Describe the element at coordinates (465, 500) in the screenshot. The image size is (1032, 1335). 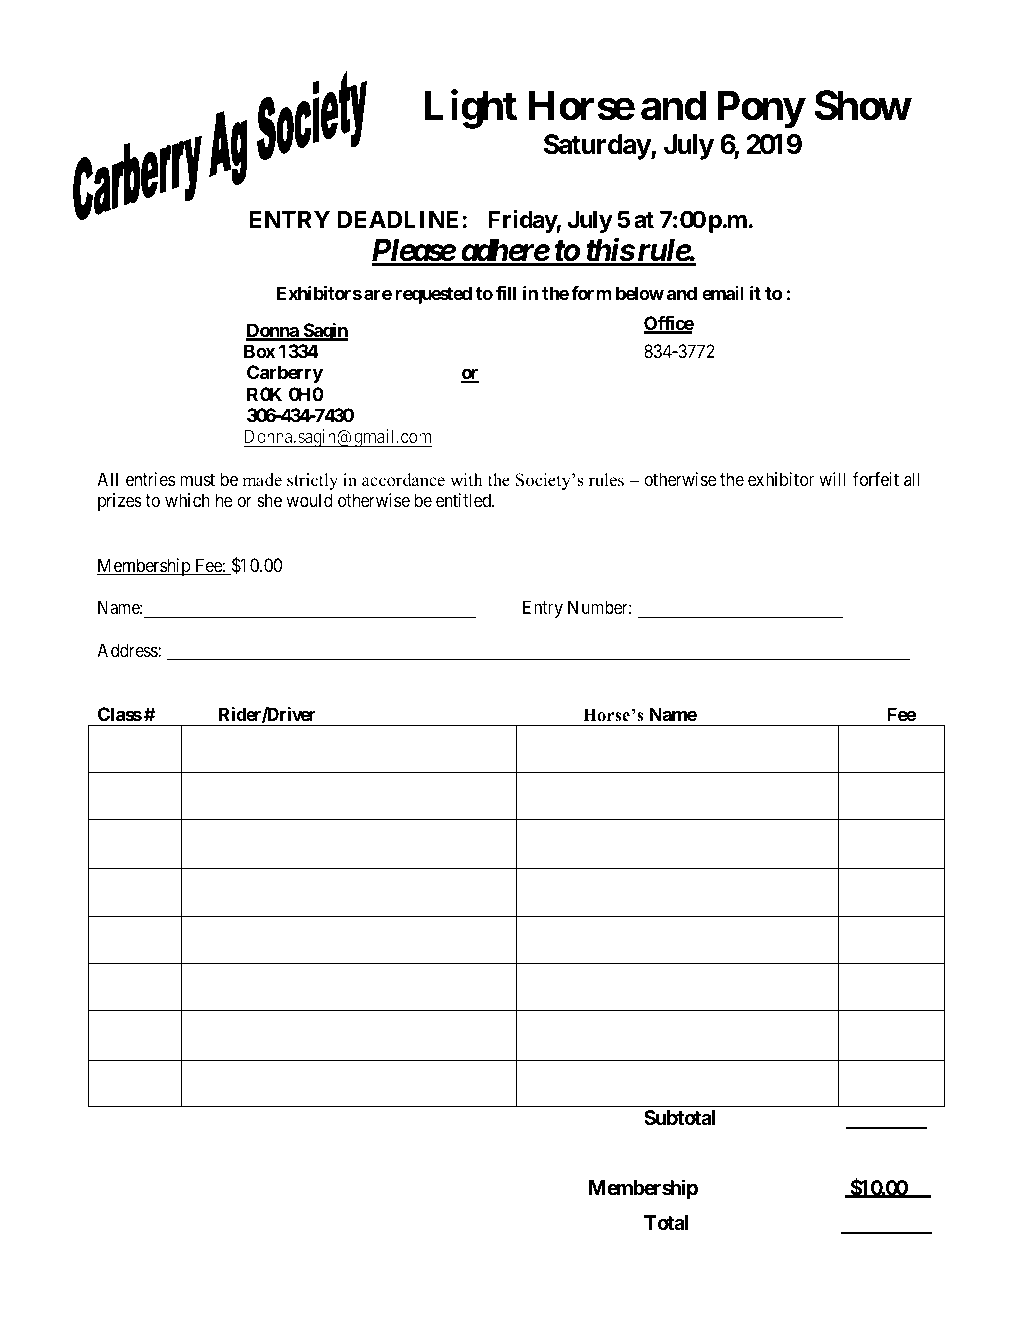
I see `entitled` at that location.
